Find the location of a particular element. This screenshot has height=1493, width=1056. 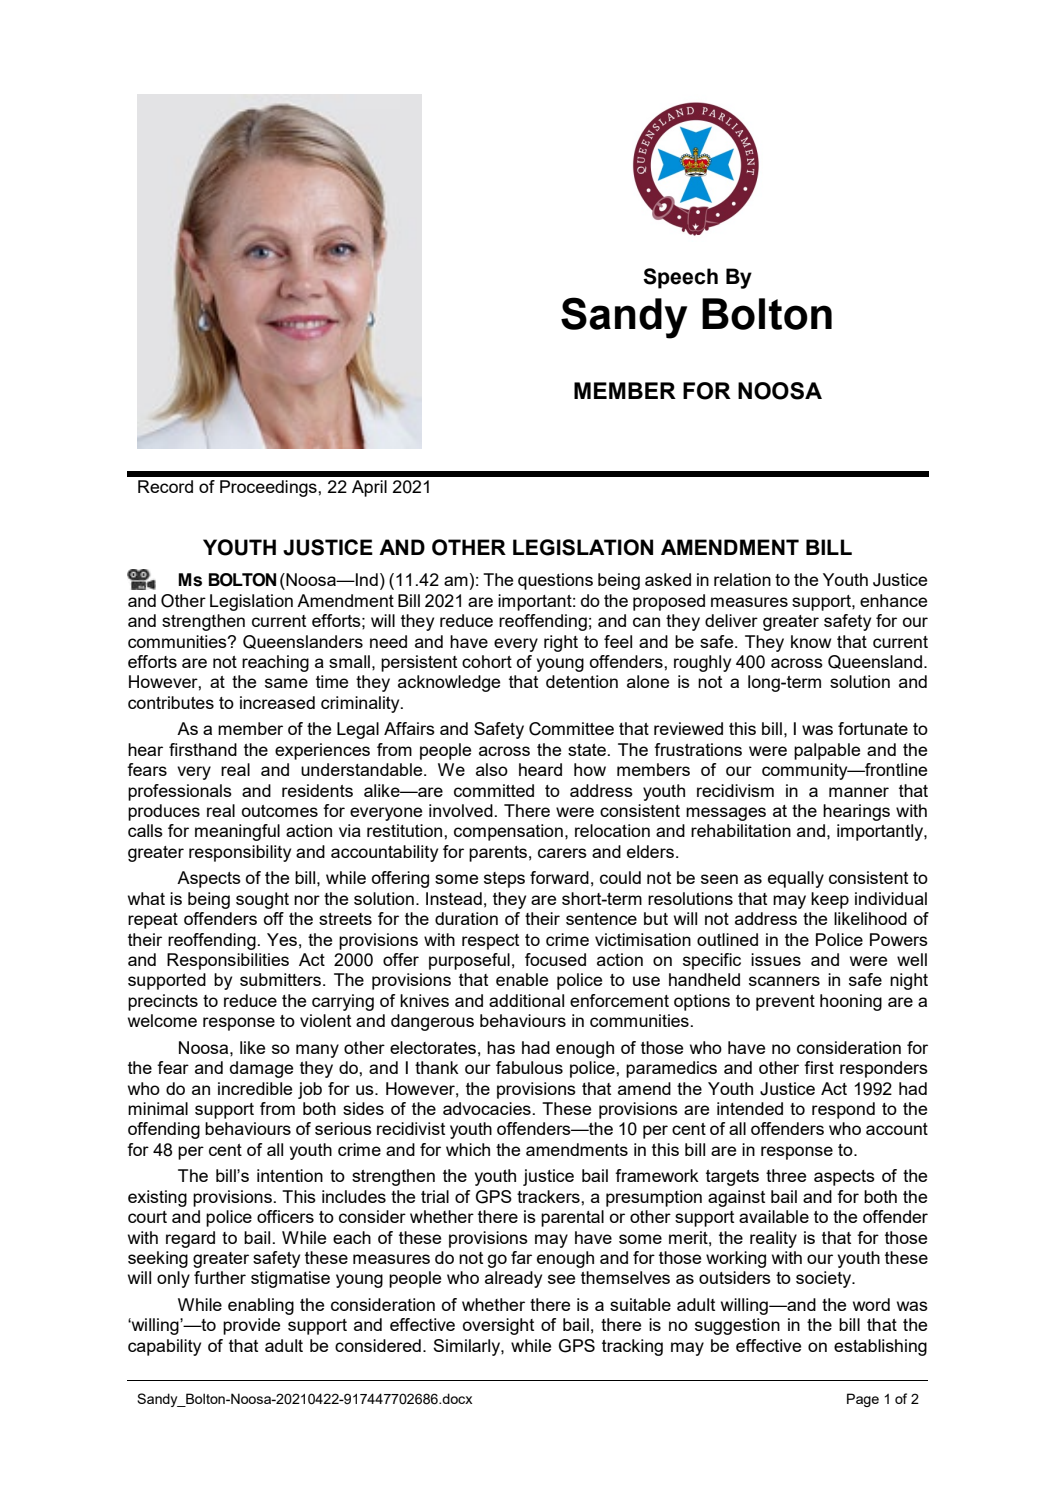

Proceedings is located at coordinates (269, 488).
